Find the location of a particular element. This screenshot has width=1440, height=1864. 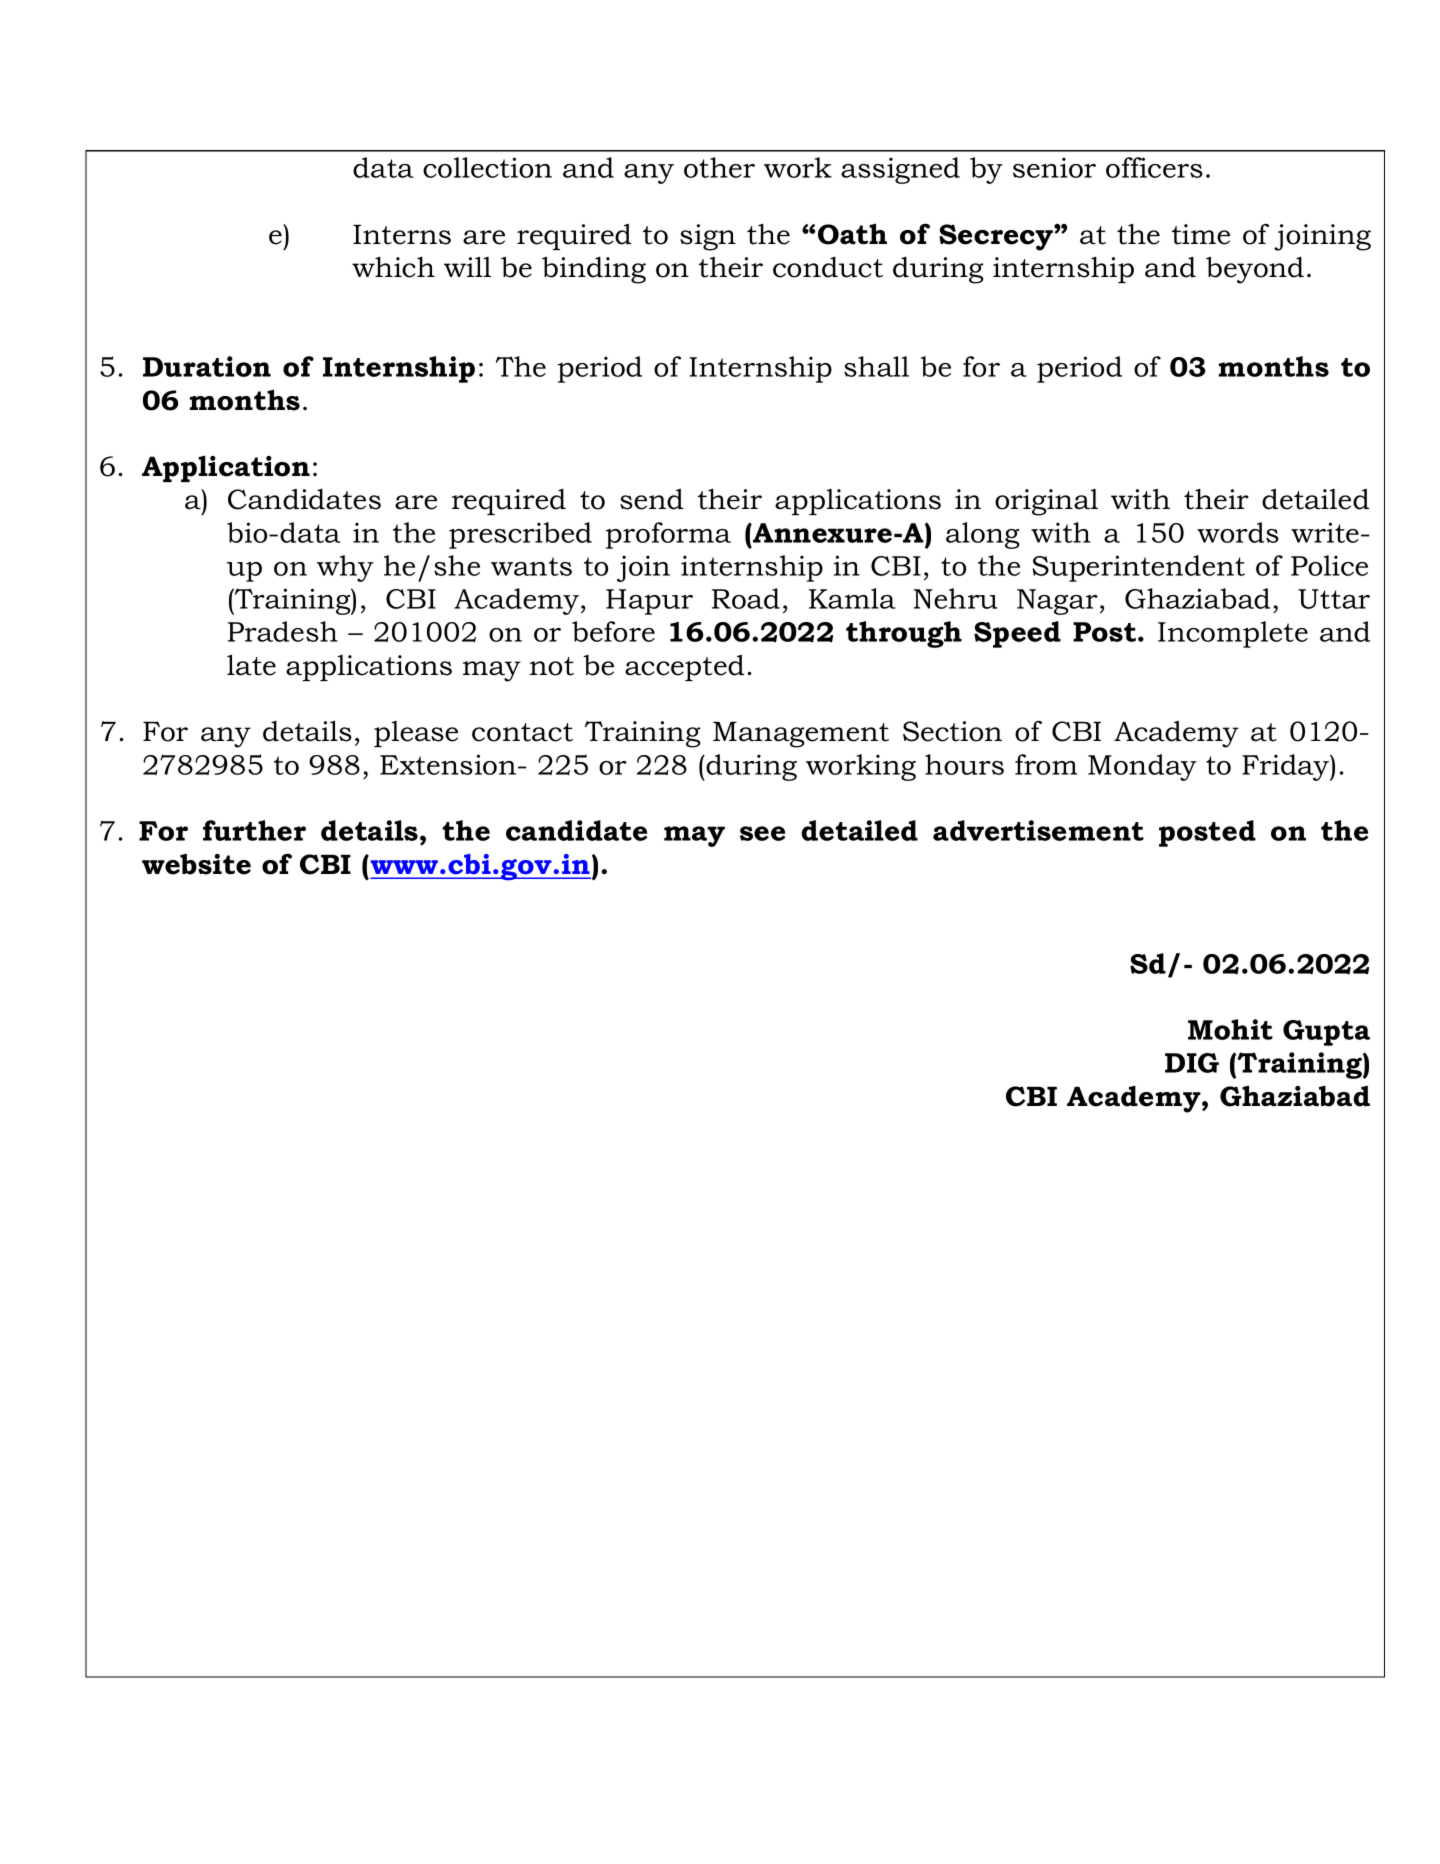

officers is located at coordinates (1154, 167).
